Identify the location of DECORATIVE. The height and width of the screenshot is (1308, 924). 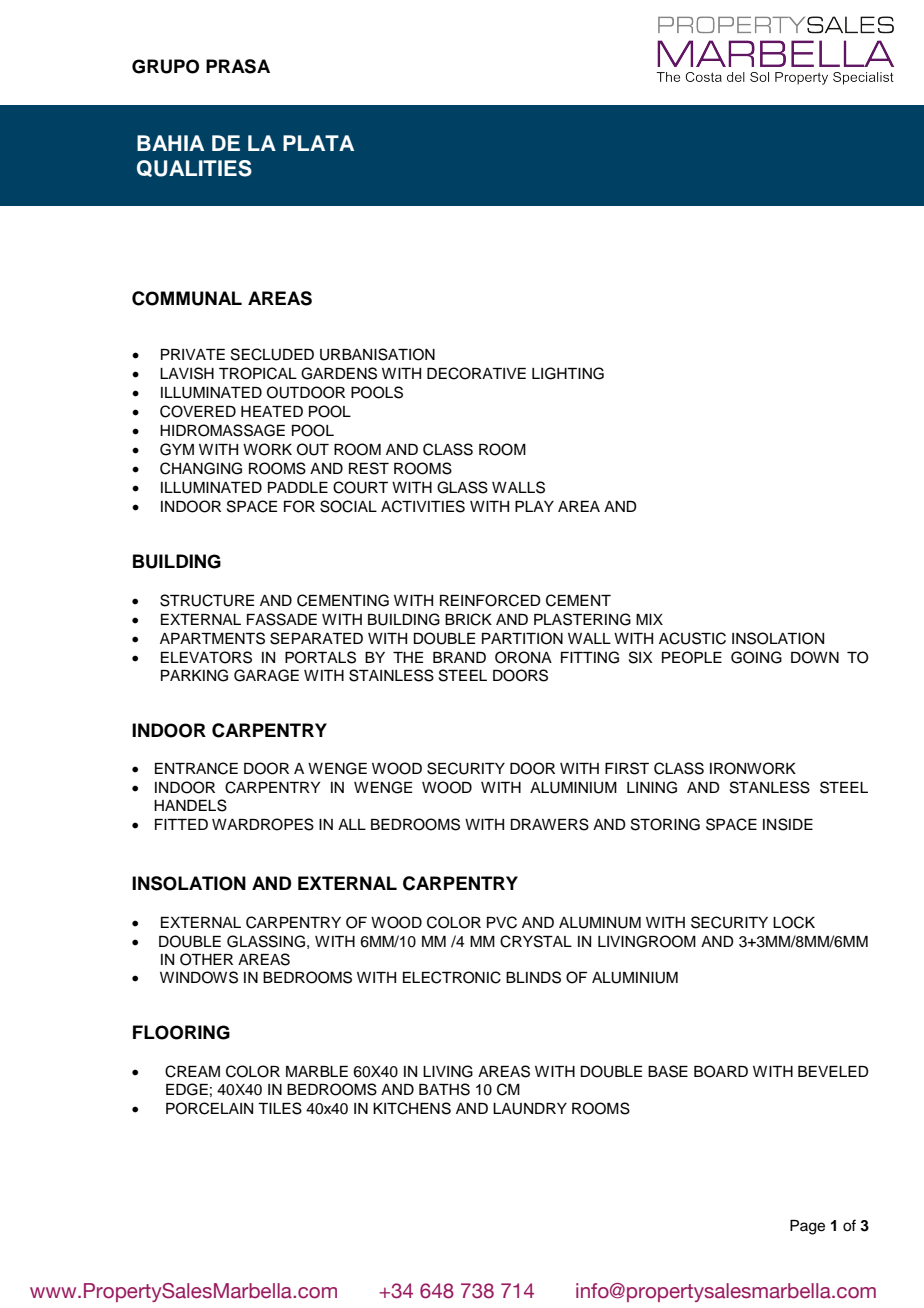
(476, 373).
